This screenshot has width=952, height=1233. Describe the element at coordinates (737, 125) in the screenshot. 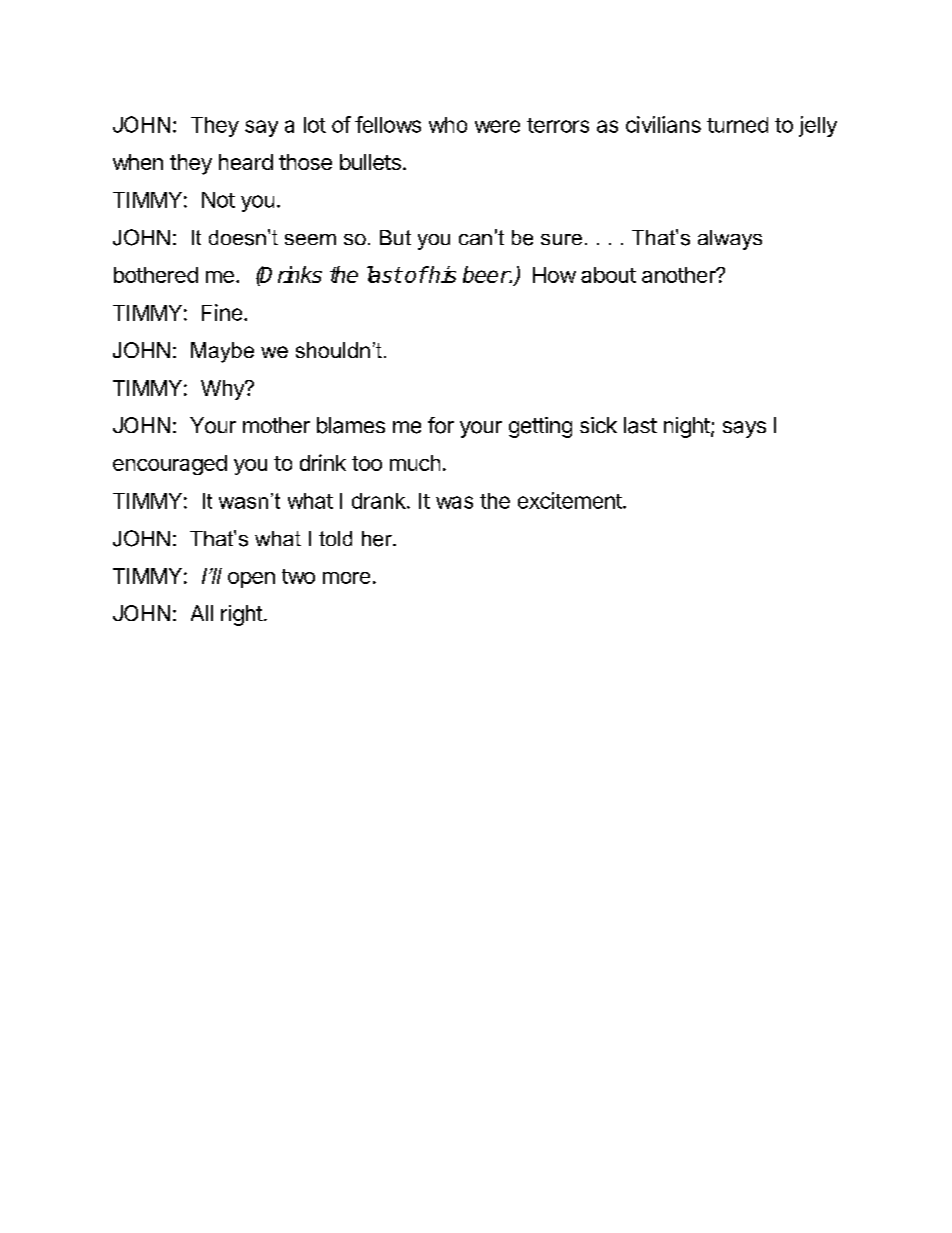

I see `turned` at that location.
